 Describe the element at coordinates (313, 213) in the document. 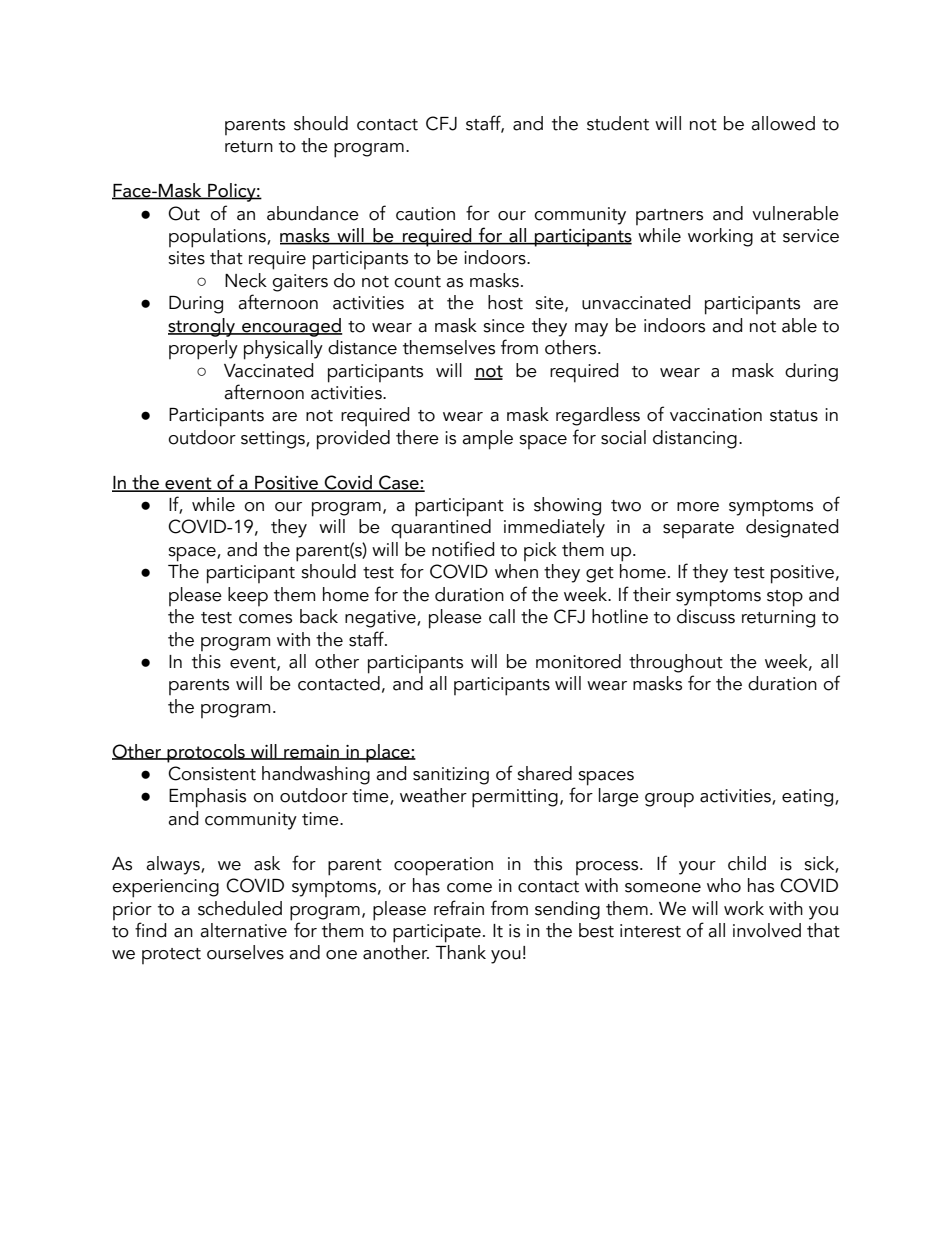

I see `abundance` at that location.
